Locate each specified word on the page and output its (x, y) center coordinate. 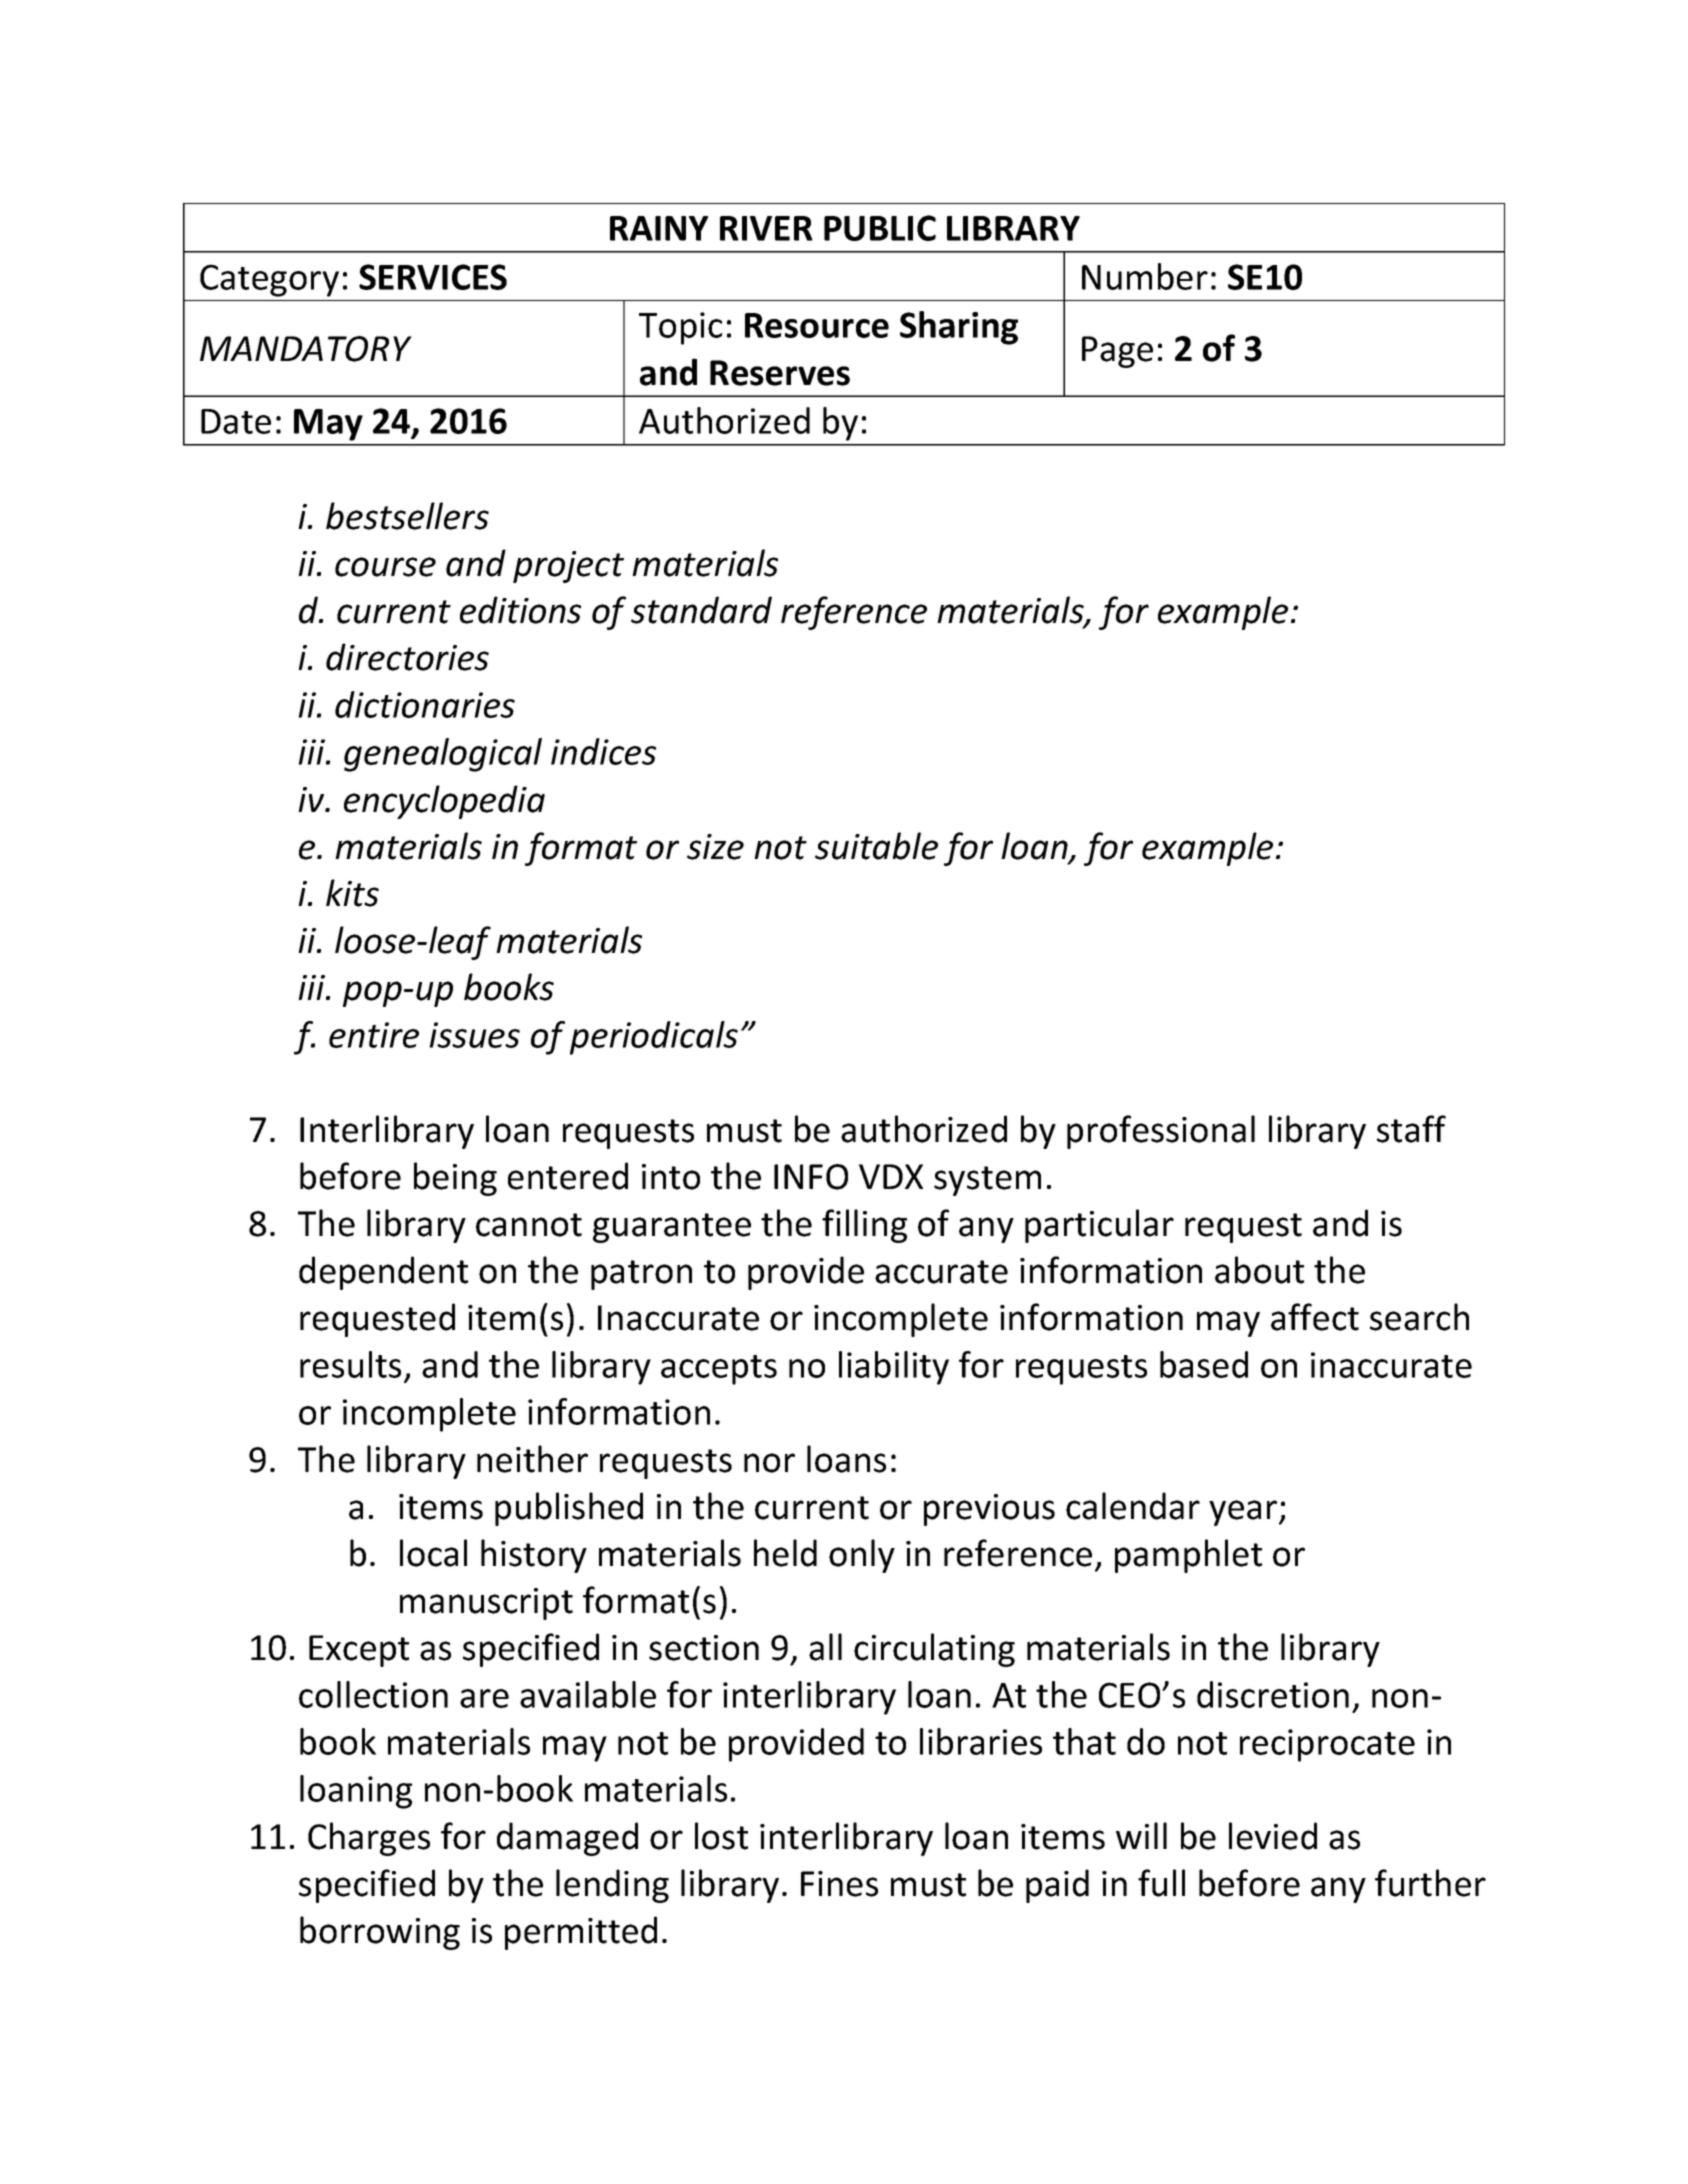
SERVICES (433, 277)
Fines (839, 1884)
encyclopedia (444, 802)
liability (894, 1368)
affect (1315, 1317)
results (350, 1364)
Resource (817, 325)
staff (1411, 1129)
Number (1145, 276)
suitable (876, 846)
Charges (369, 1839)
